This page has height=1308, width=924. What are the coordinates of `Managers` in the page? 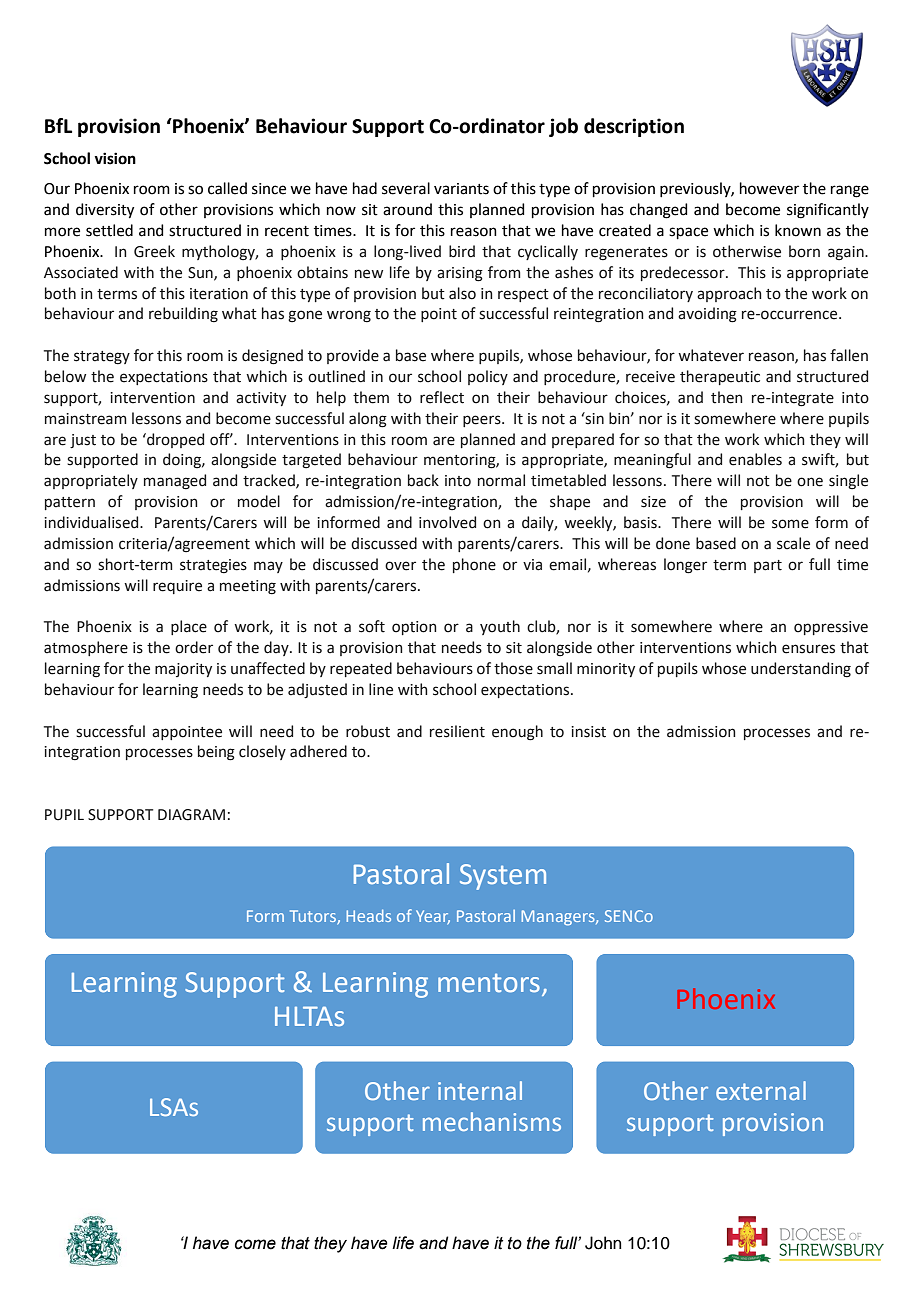 It's located at (559, 918).
